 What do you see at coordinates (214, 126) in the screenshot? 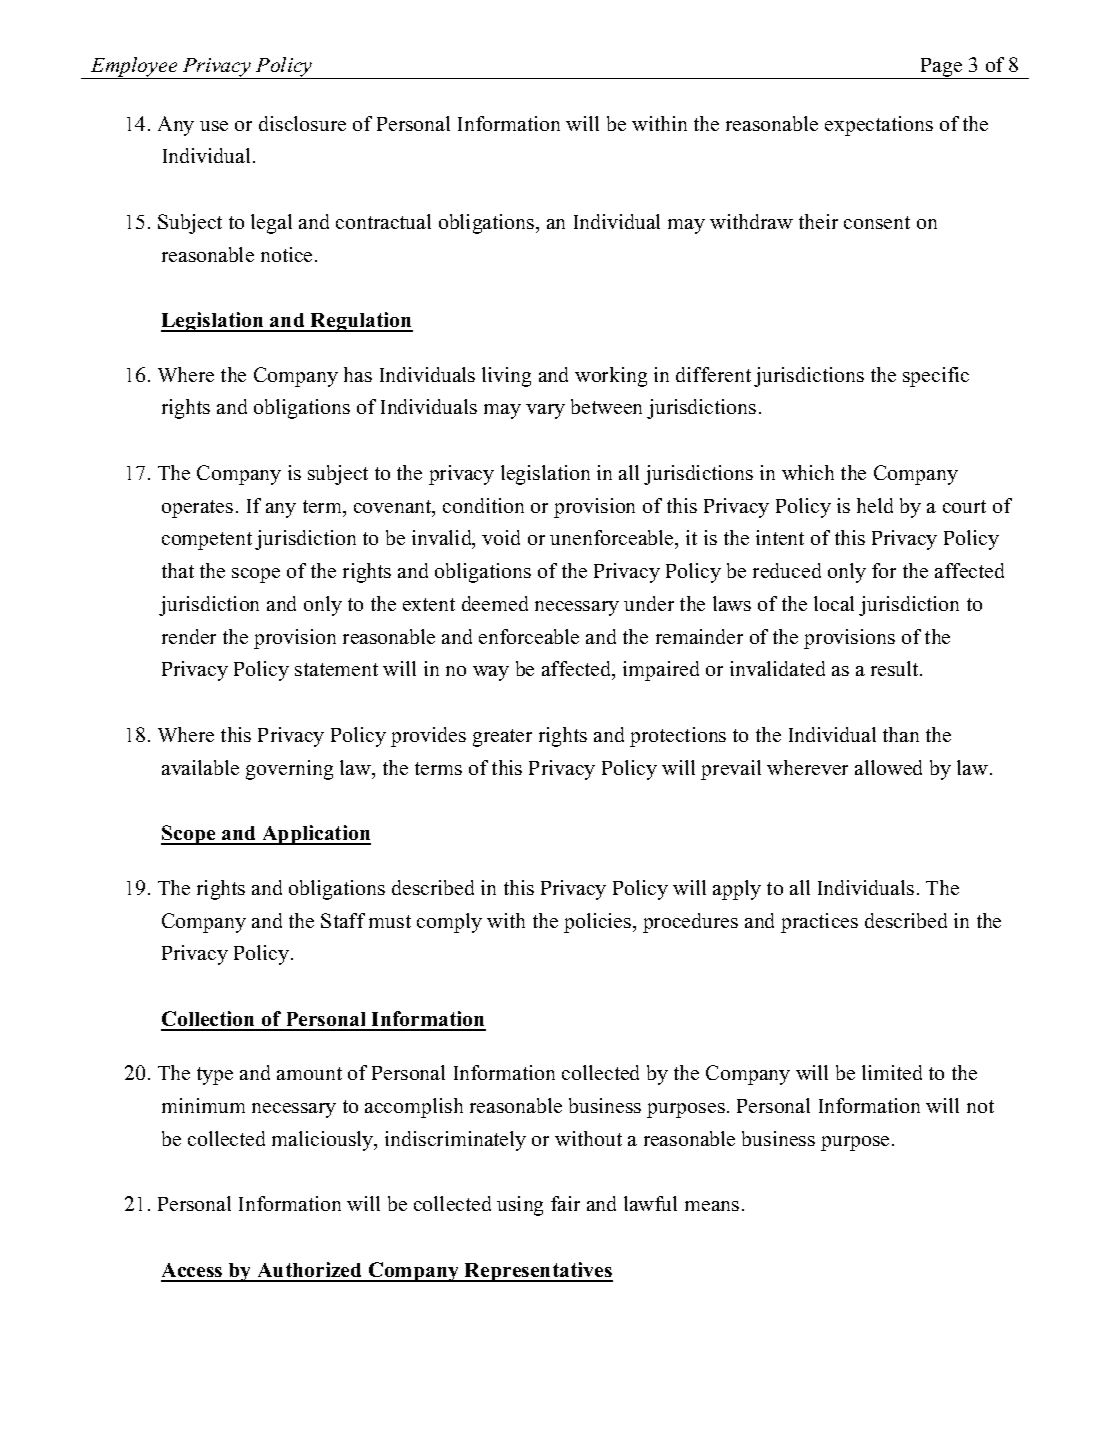
I see `use` at bounding box center [214, 126].
